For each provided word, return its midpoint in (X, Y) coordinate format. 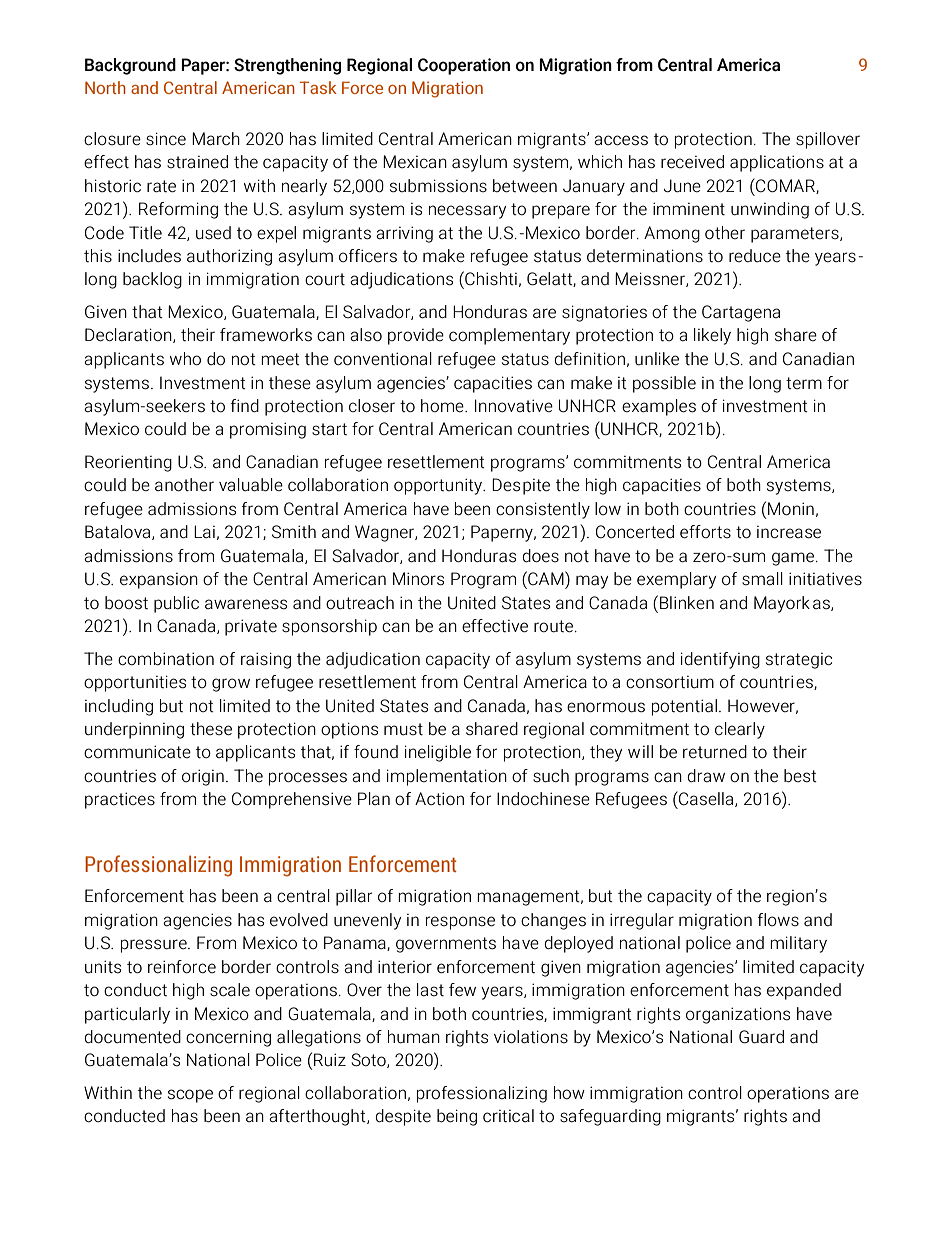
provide (416, 336)
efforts (705, 532)
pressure (155, 946)
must (403, 729)
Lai (204, 531)
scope (190, 1096)
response (460, 923)
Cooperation (464, 66)
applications (777, 163)
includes (149, 256)
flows (778, 919)
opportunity (439, 486)
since (166, 138)
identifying (720, 660)
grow (231, 685)
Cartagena (741, 313)
